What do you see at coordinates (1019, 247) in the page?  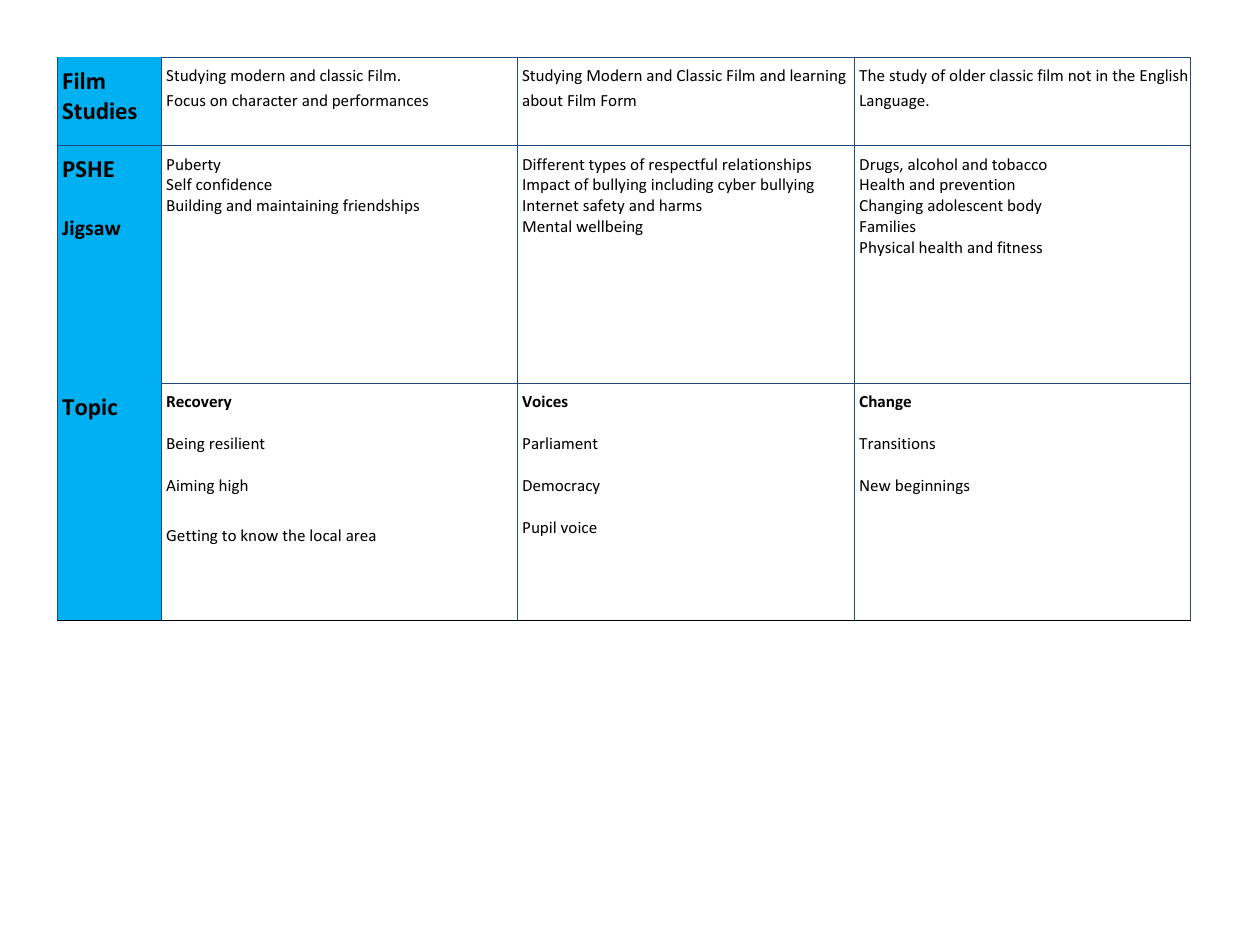 I see `fitness` at bounding box center [1019, 247].
